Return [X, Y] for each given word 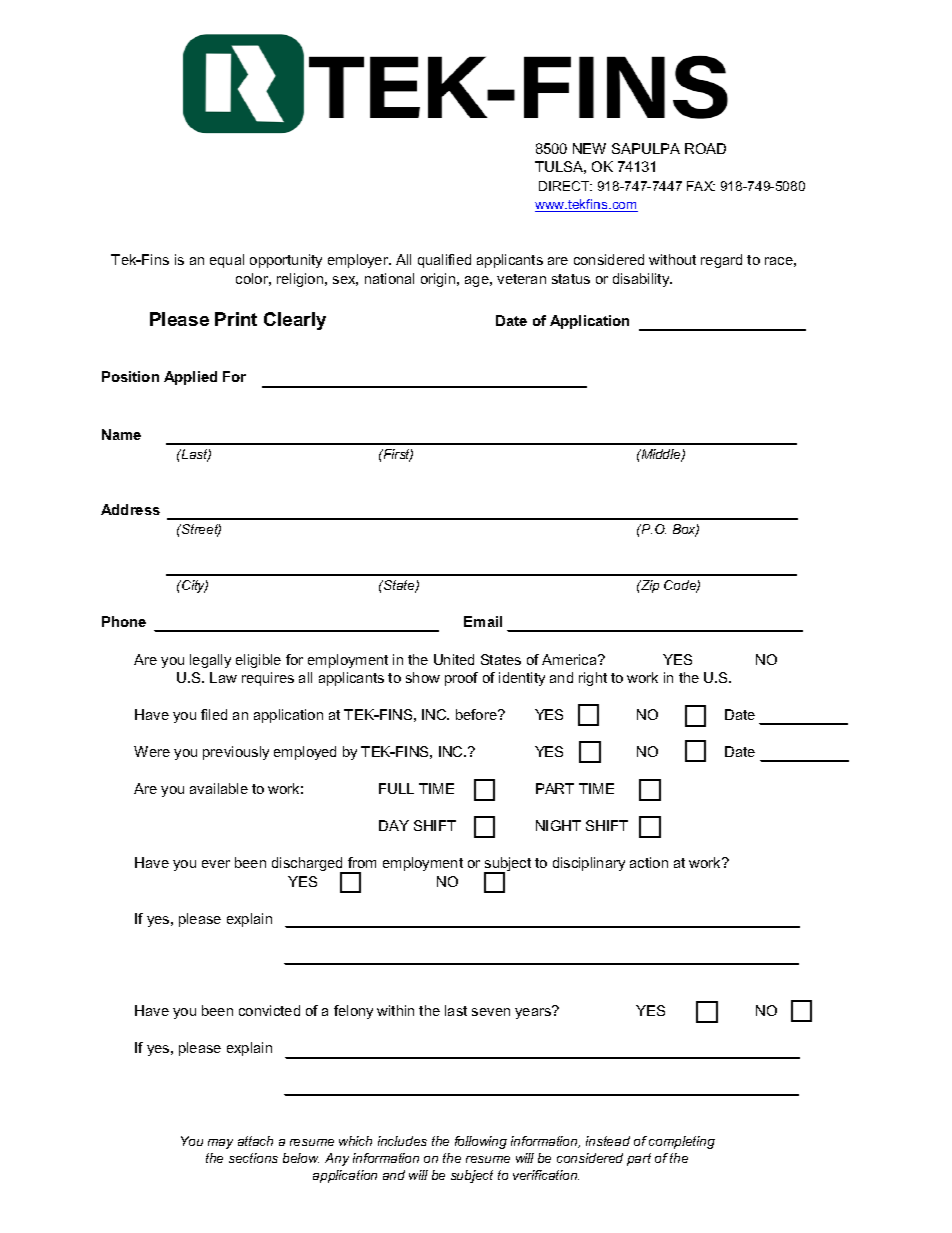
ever [216, 864]
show [423, 677]
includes [402, 1141]
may [220, 1144]
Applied [190, 378]
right [593, 679]
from [362, 862]
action [649, 862]
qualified [444, 261]
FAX [701, 186]
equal [227, 261]
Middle [661, 455]
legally [210, 661]
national [389, 278]
